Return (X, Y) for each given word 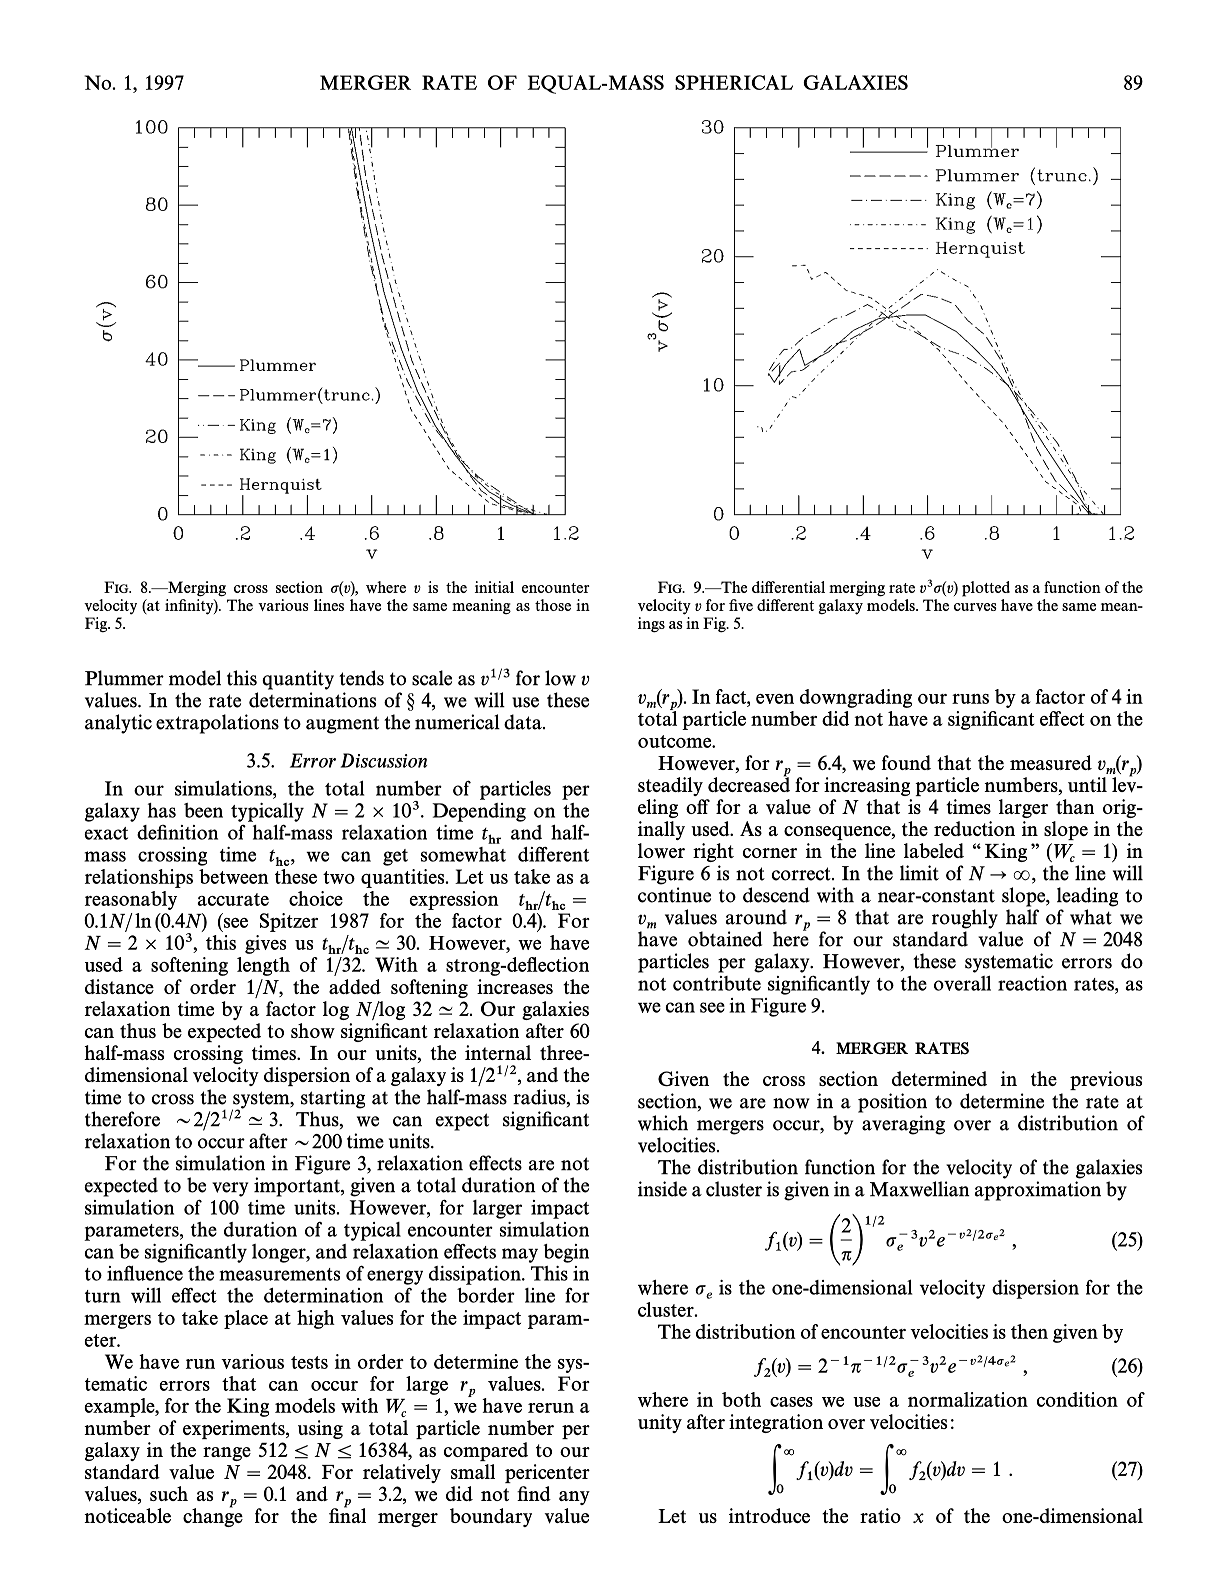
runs (970, 699)
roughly (965, 919)
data (524, 722)
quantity (298, 680)
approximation (1038, 1191)
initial (494, 587)
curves (975, 607)
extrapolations (217, 724)
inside (662, 1189)
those (553, 605)
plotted (986, 589)
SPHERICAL (734, 82)
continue (674, 895)
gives (265, 944)
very (230, 1189)
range (227, 1454)
